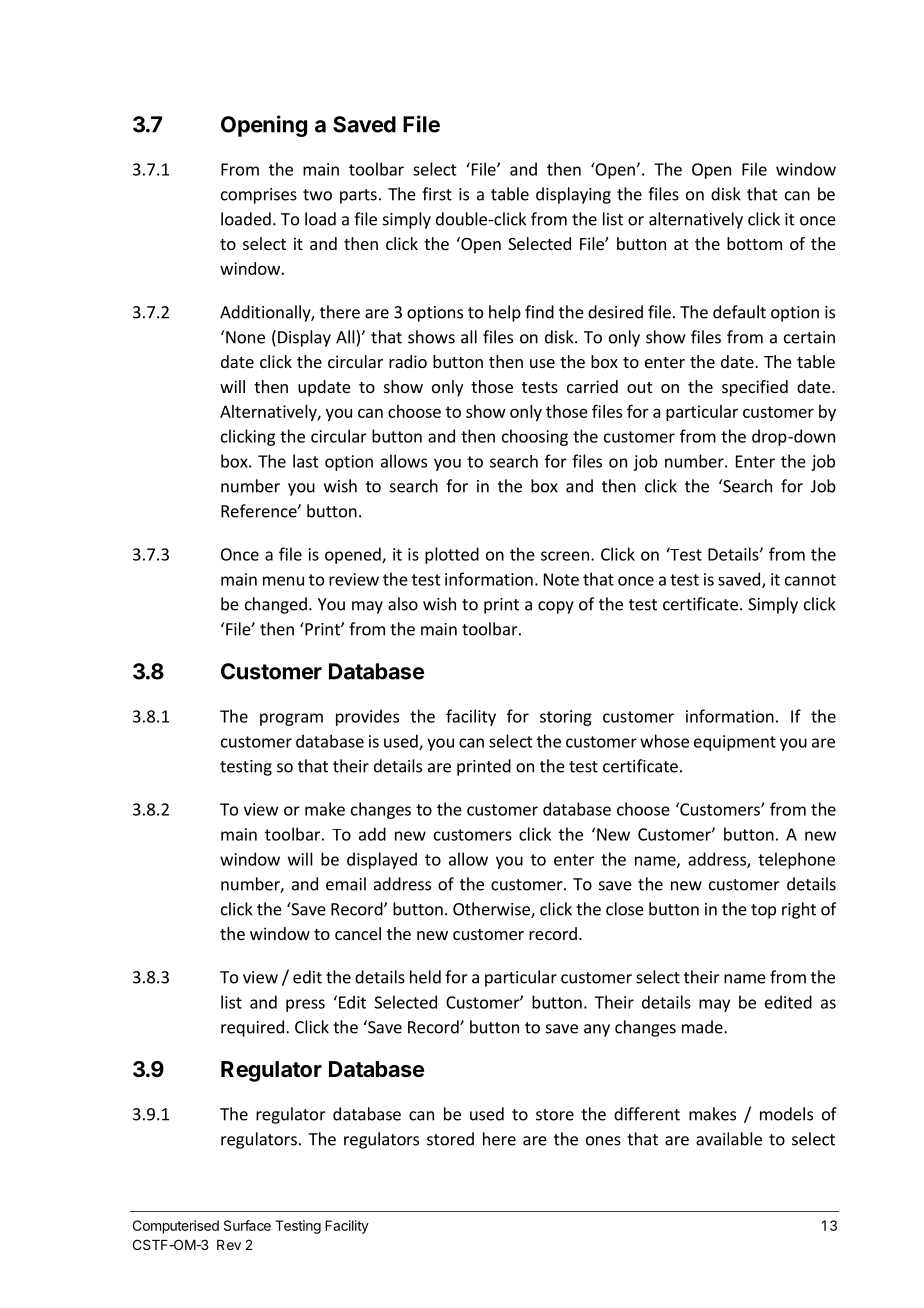 This document has width=924, height=1308. Describe the element at coordinates (492, 910) in the document. I see `Otherwise` at that location.
